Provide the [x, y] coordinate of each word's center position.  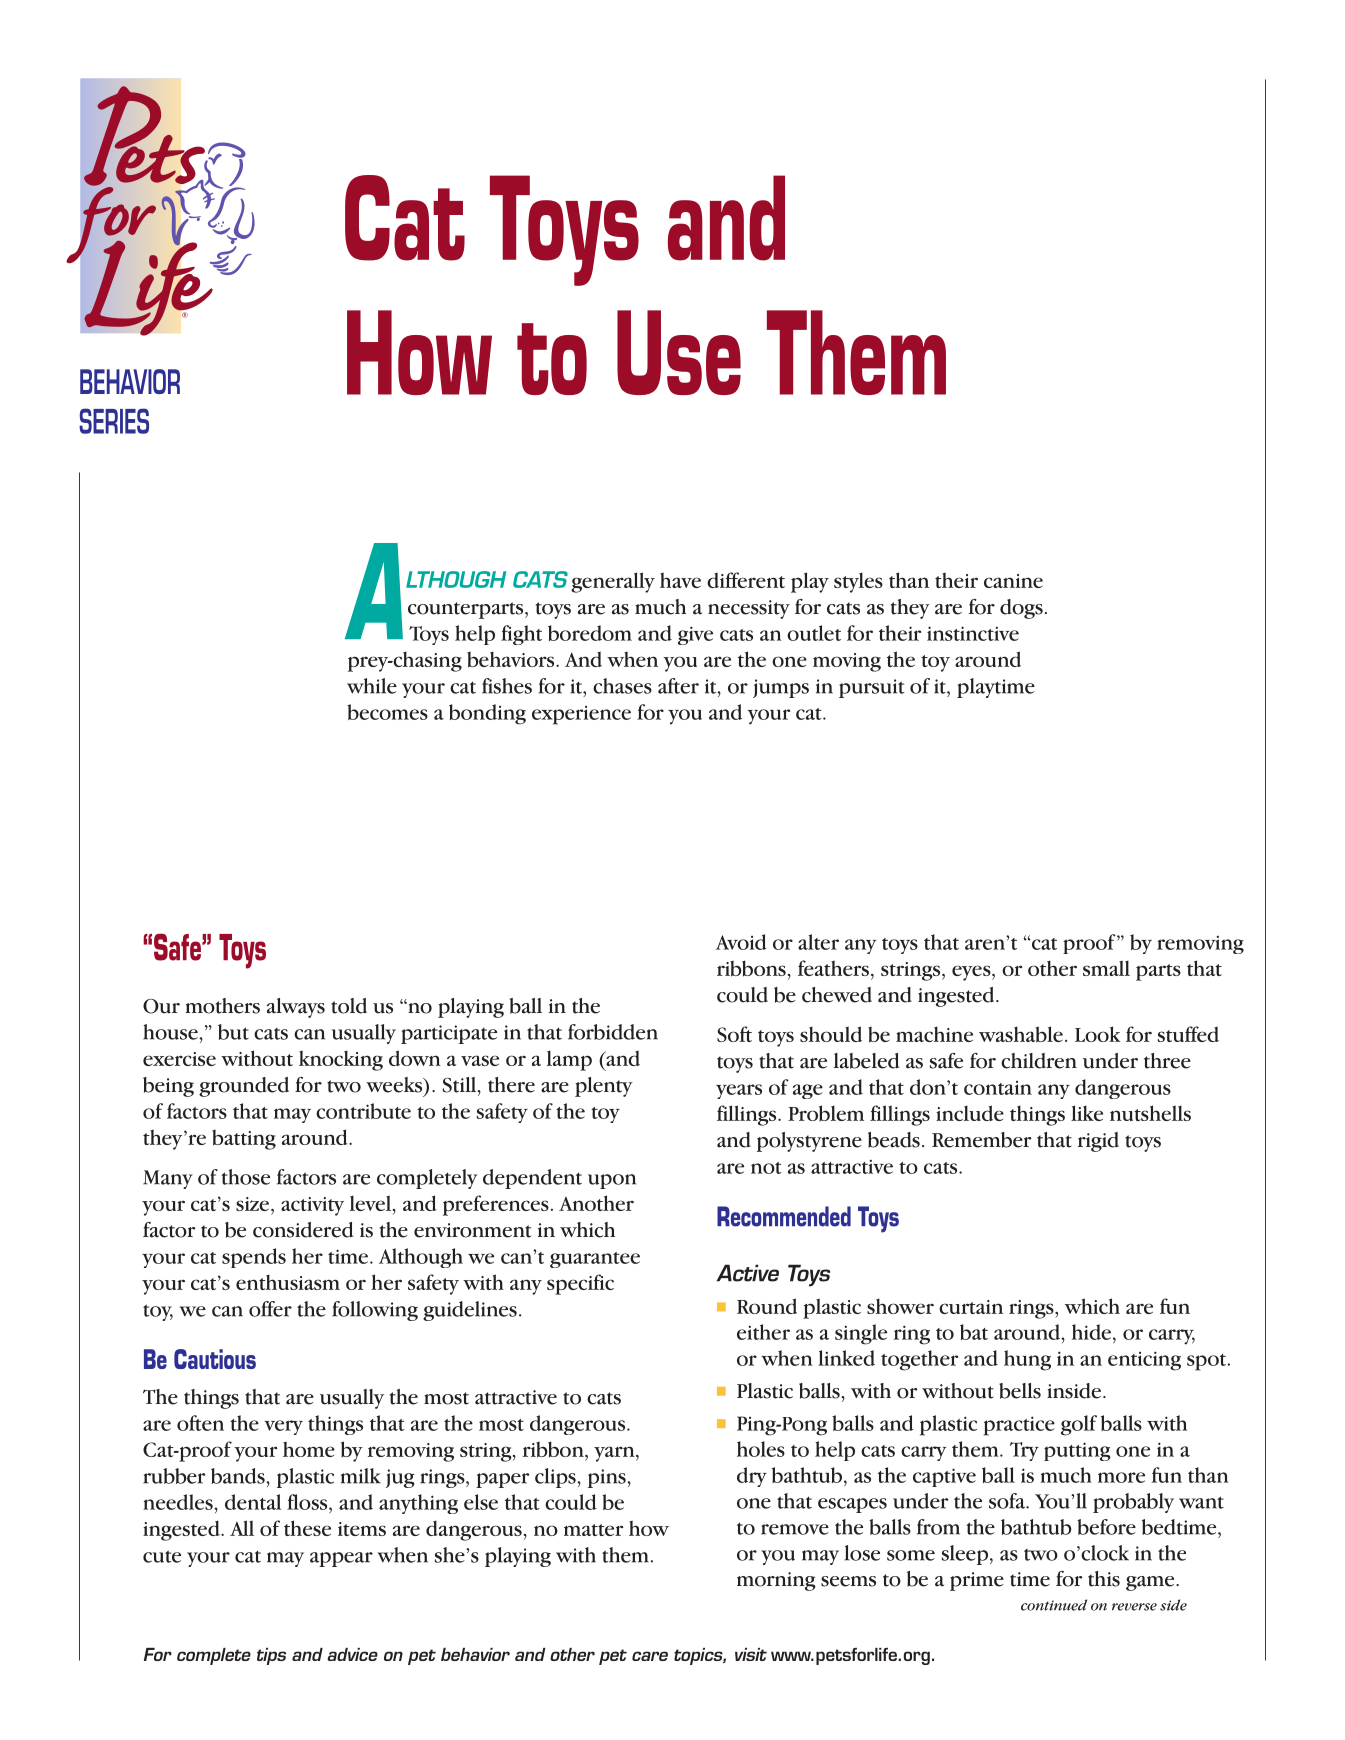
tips [271, 1656]
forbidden [613, 1032]
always [296, 1008]
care [650, 1656]
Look [1098, 1034]
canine [1013, 581]
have [680, 580]
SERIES [114, 421]
